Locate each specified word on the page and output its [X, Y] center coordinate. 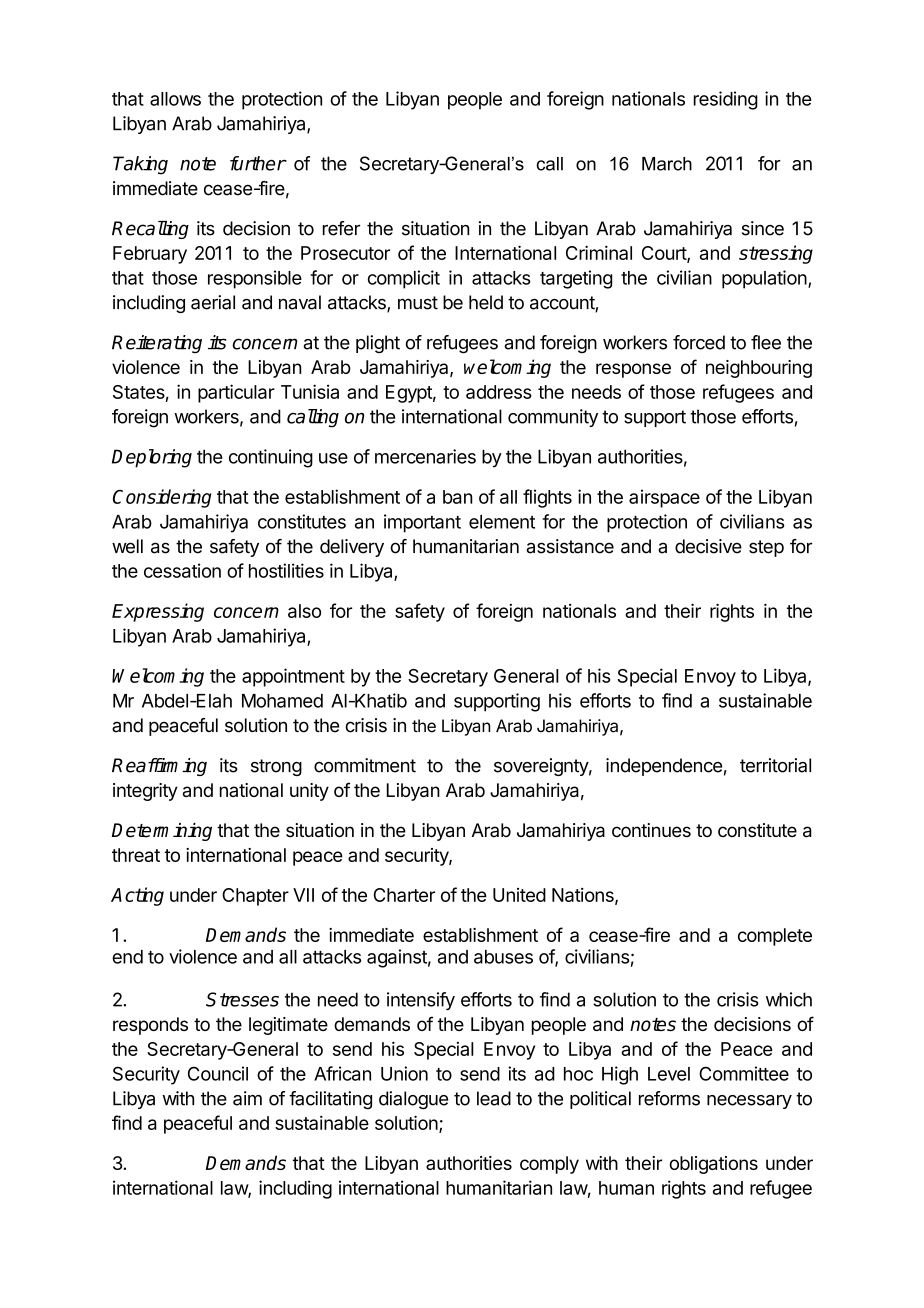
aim [247, 1098]
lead [494, 1098]
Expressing [158, 612]
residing [726, 100]
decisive [708, 546]
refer [341, 228]
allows [175, 99]
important [422, 523]
